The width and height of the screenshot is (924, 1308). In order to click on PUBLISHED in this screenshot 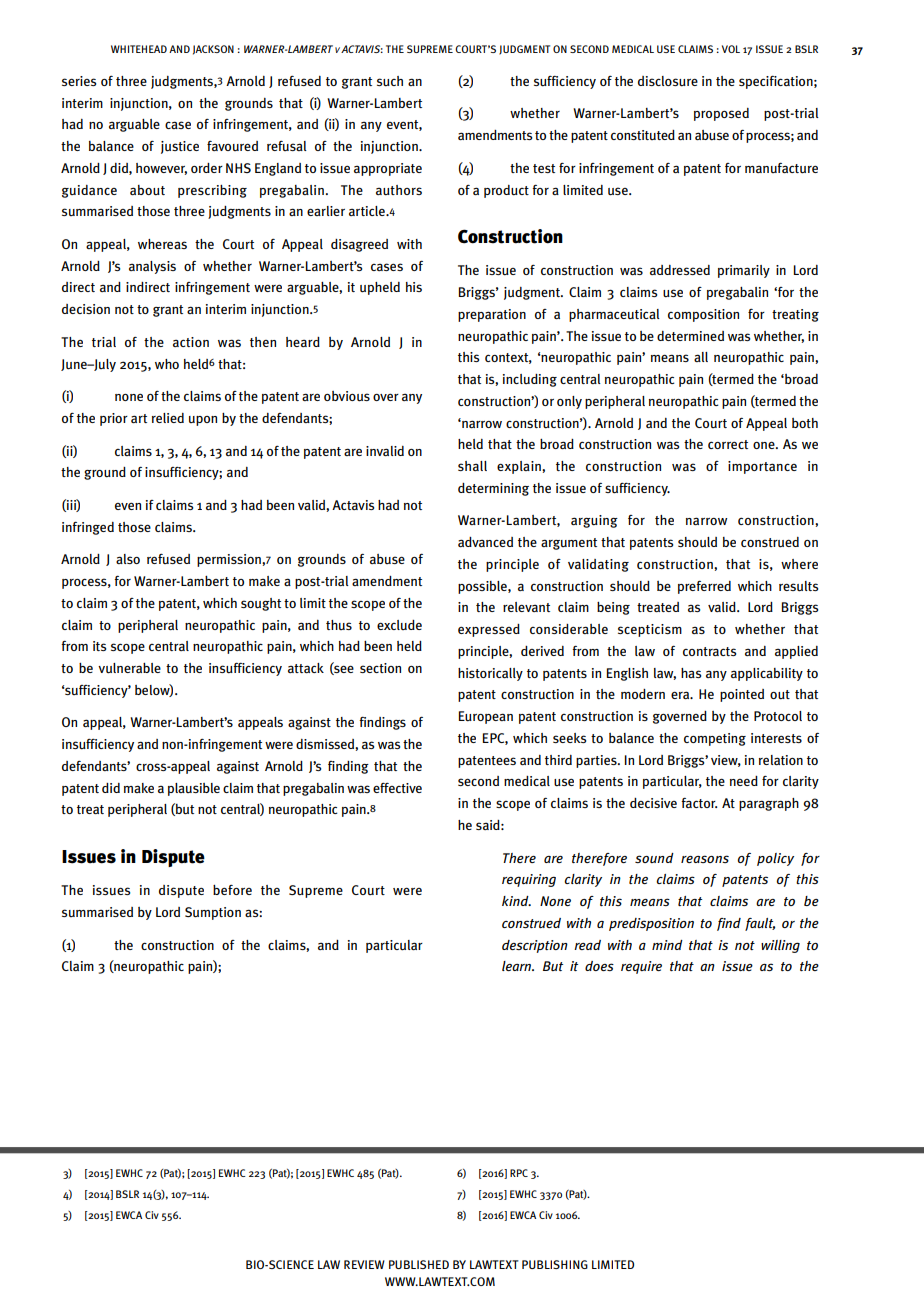, I will do `click(419, 1264)`.
